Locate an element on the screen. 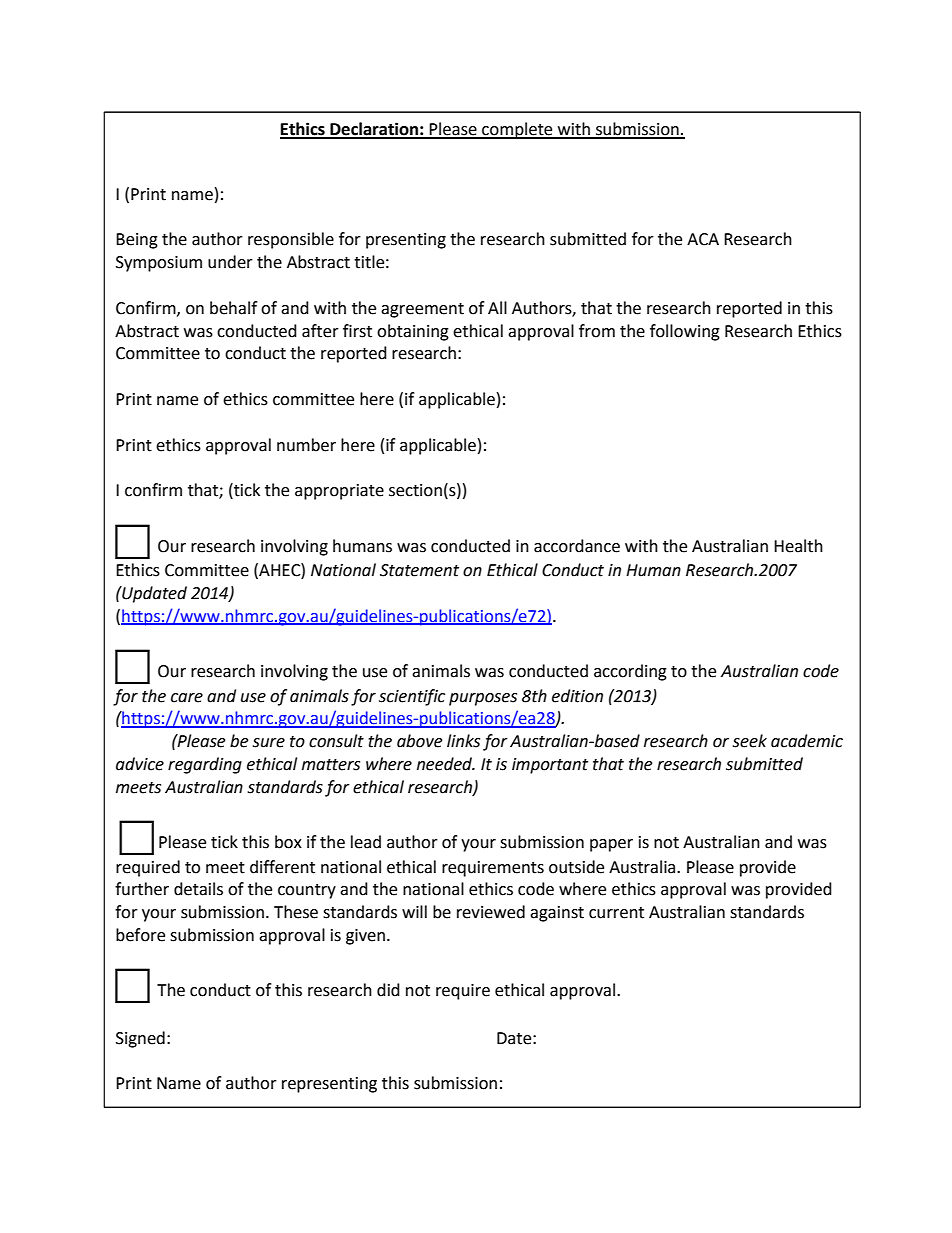 This screenshot has width=952, height=1233. responsible is located at coordinates (291, 240).
